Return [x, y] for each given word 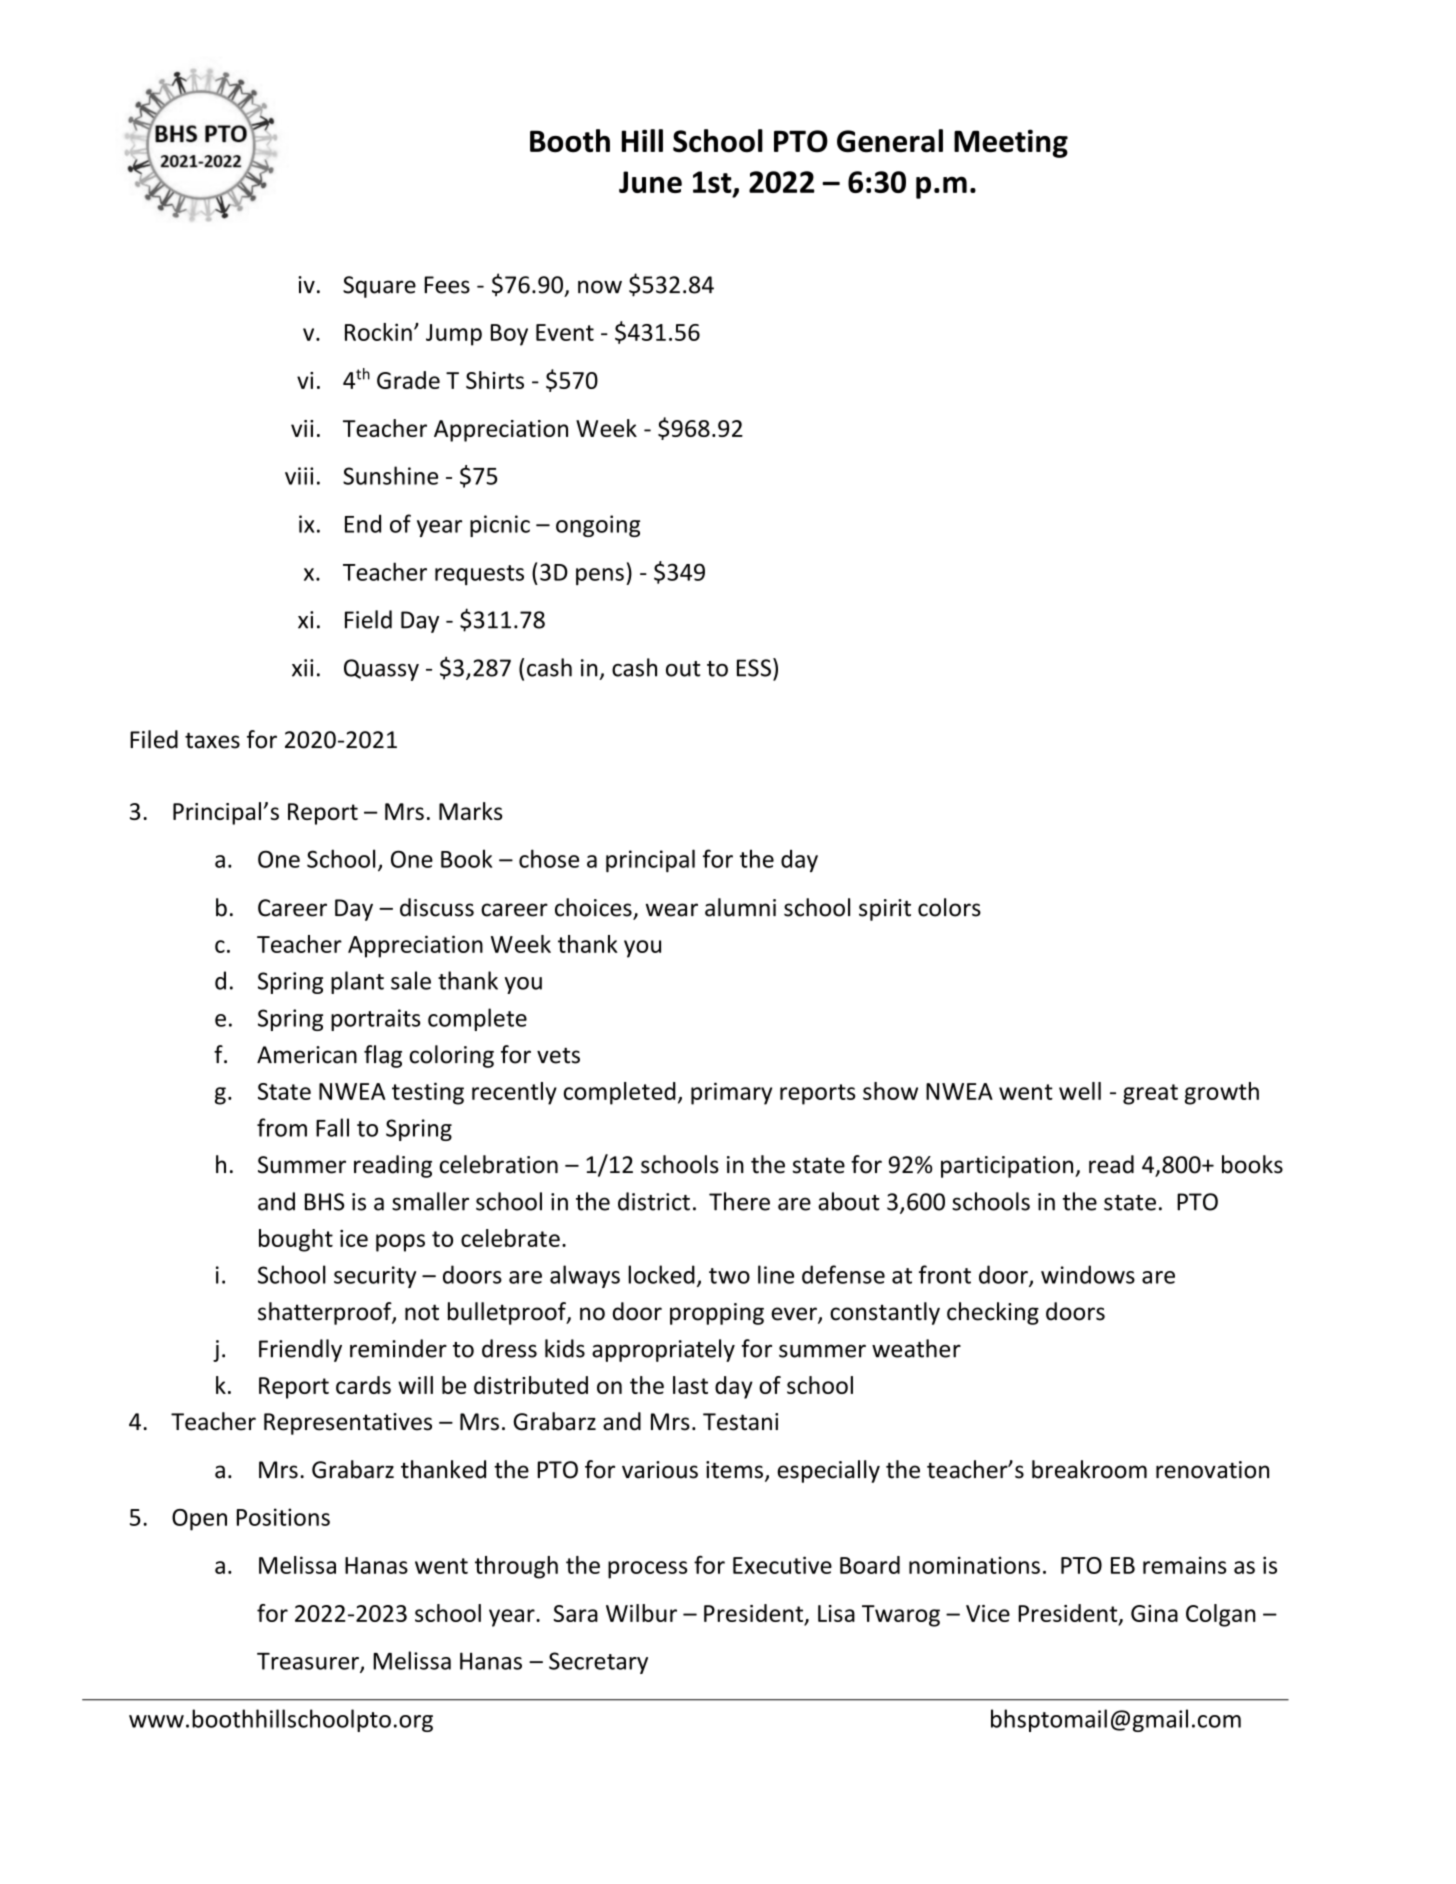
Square [379, 287]
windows [1088, 1274]
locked [661, 1274]
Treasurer [309, 1662]
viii [299, 476]
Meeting [1011, 143]
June [650, 182]
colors [949, 907]
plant [357, 982]
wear [672, 910]
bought [296, 1240]
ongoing [598, 526]
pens [600, 576]
